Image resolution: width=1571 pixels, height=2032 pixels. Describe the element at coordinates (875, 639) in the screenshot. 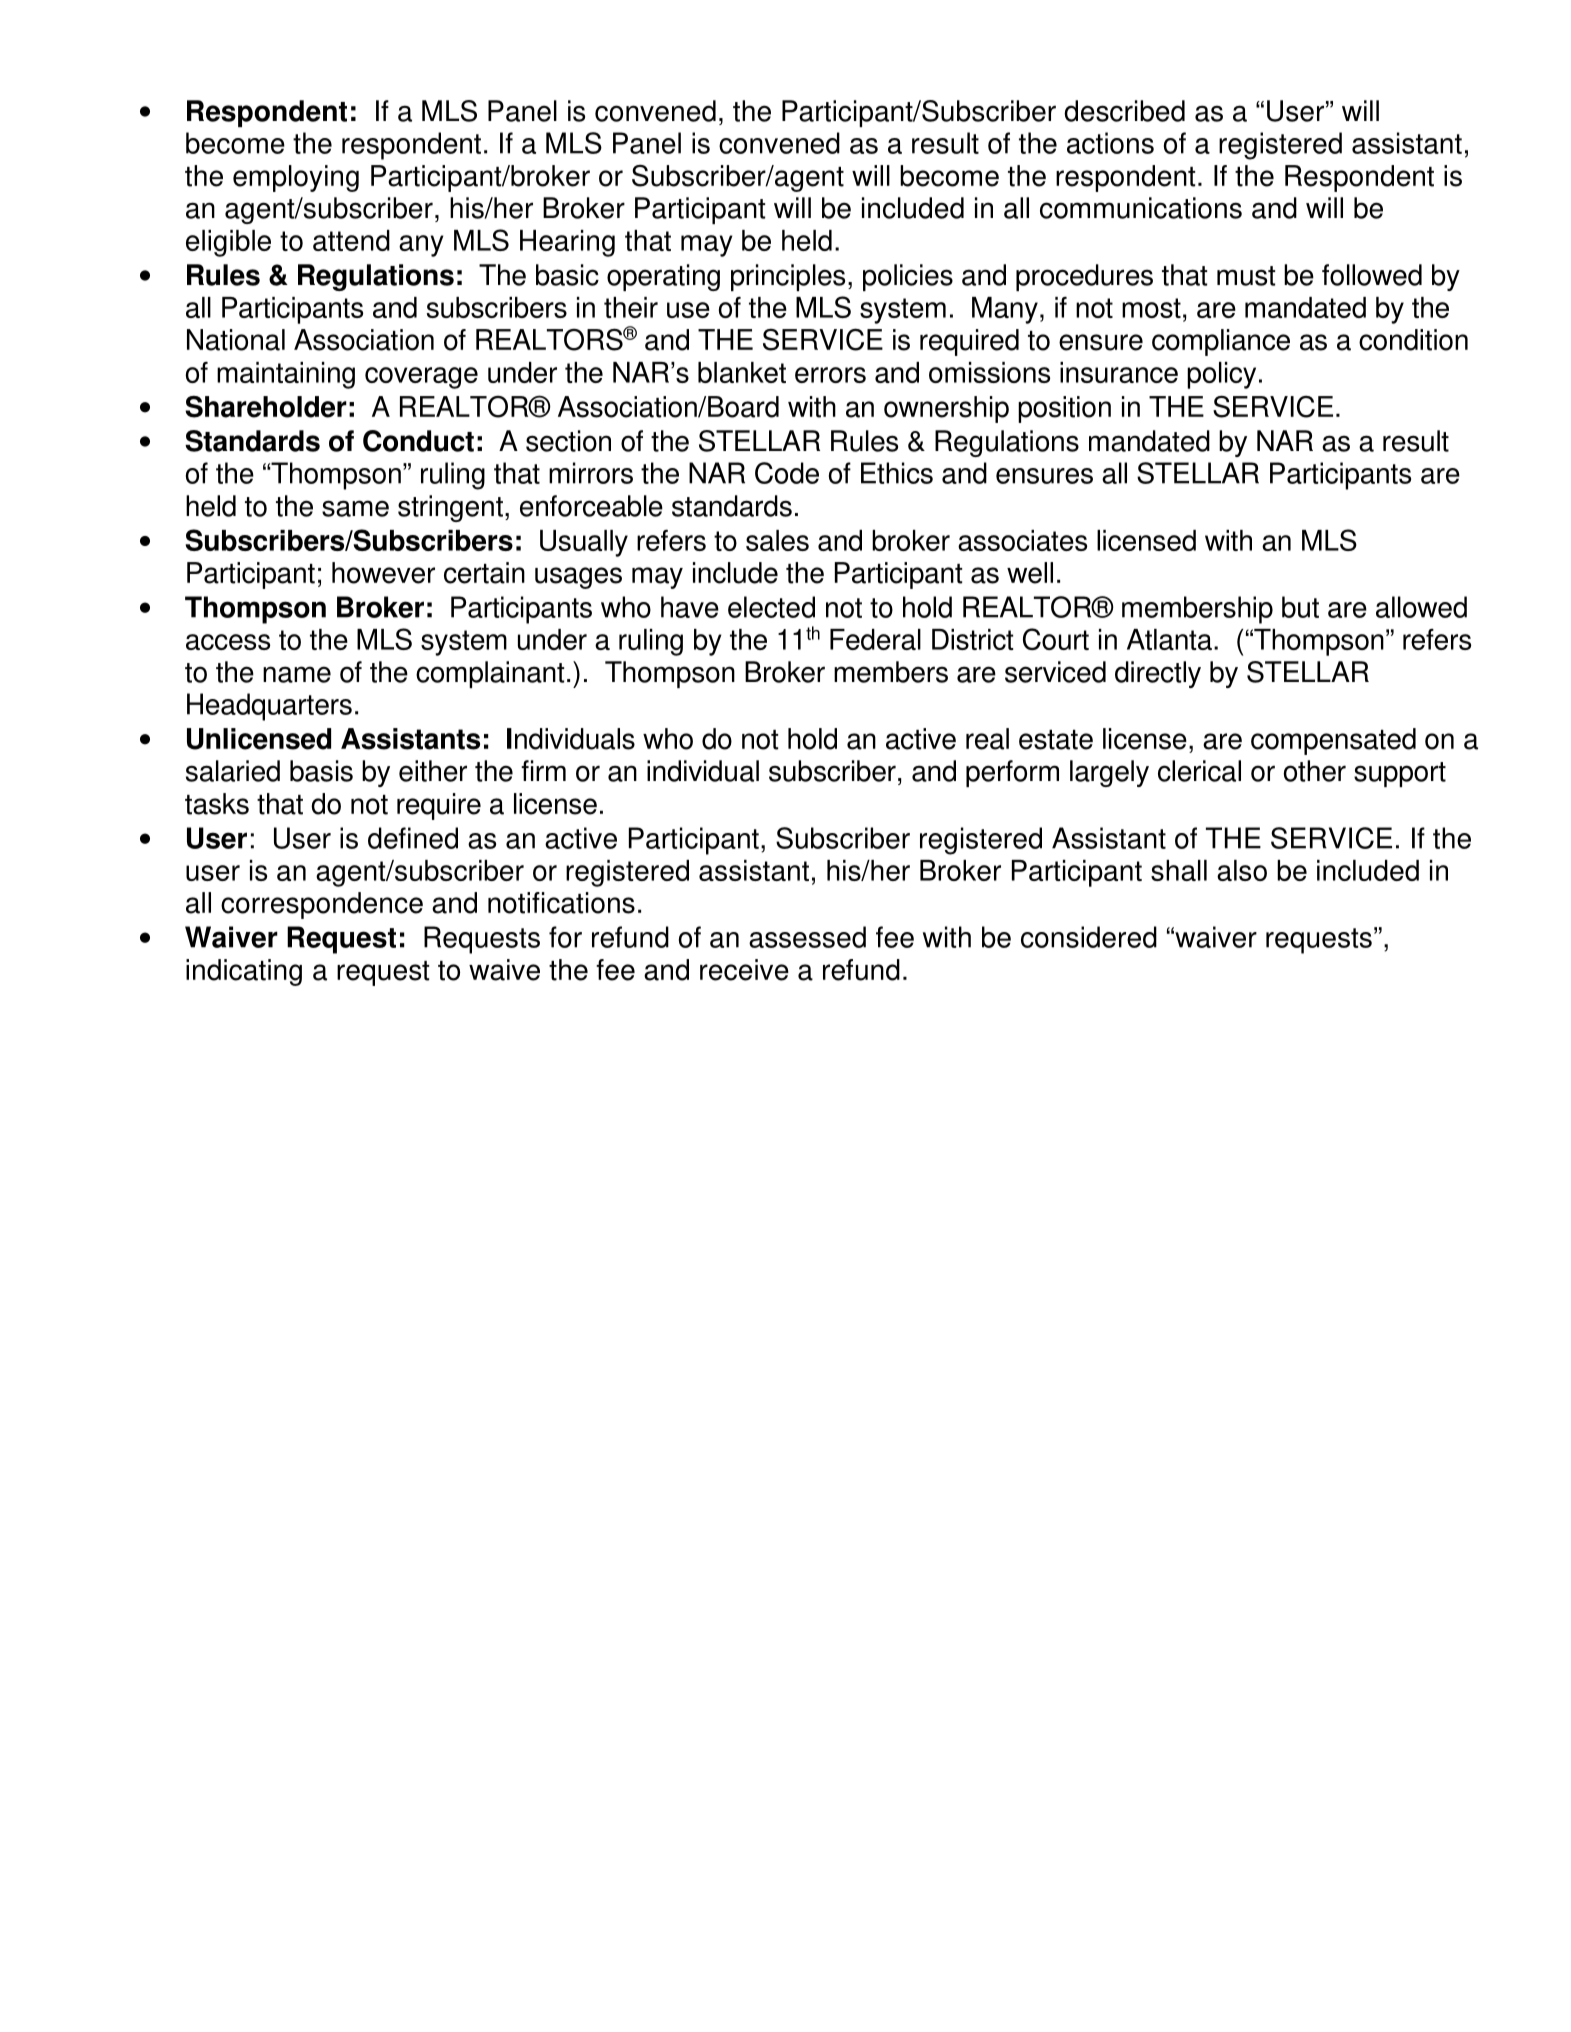

I see `Federal` at that location.
